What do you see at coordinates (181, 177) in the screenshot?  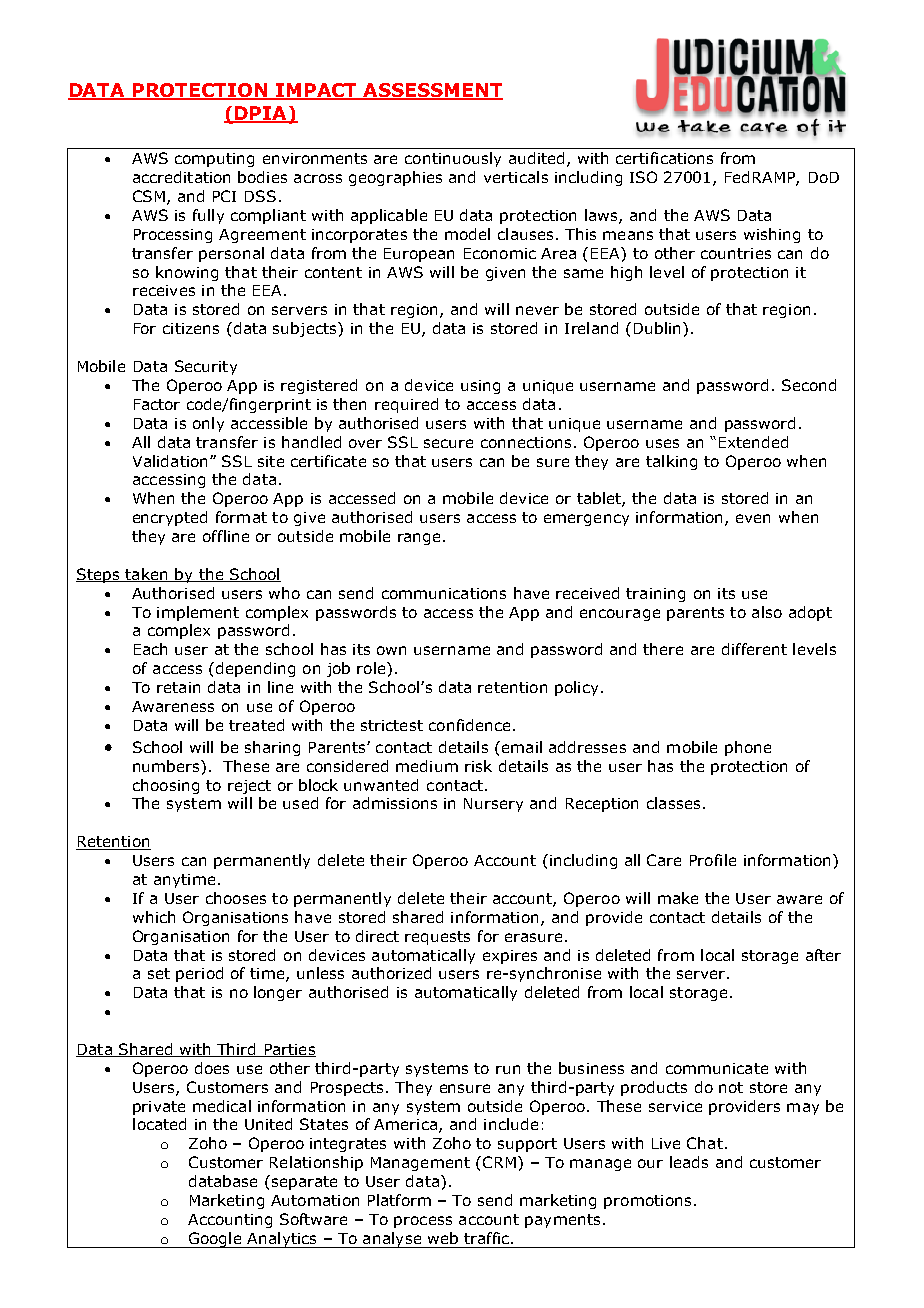 I see `accreditation` at bounding box center [181, 177].
